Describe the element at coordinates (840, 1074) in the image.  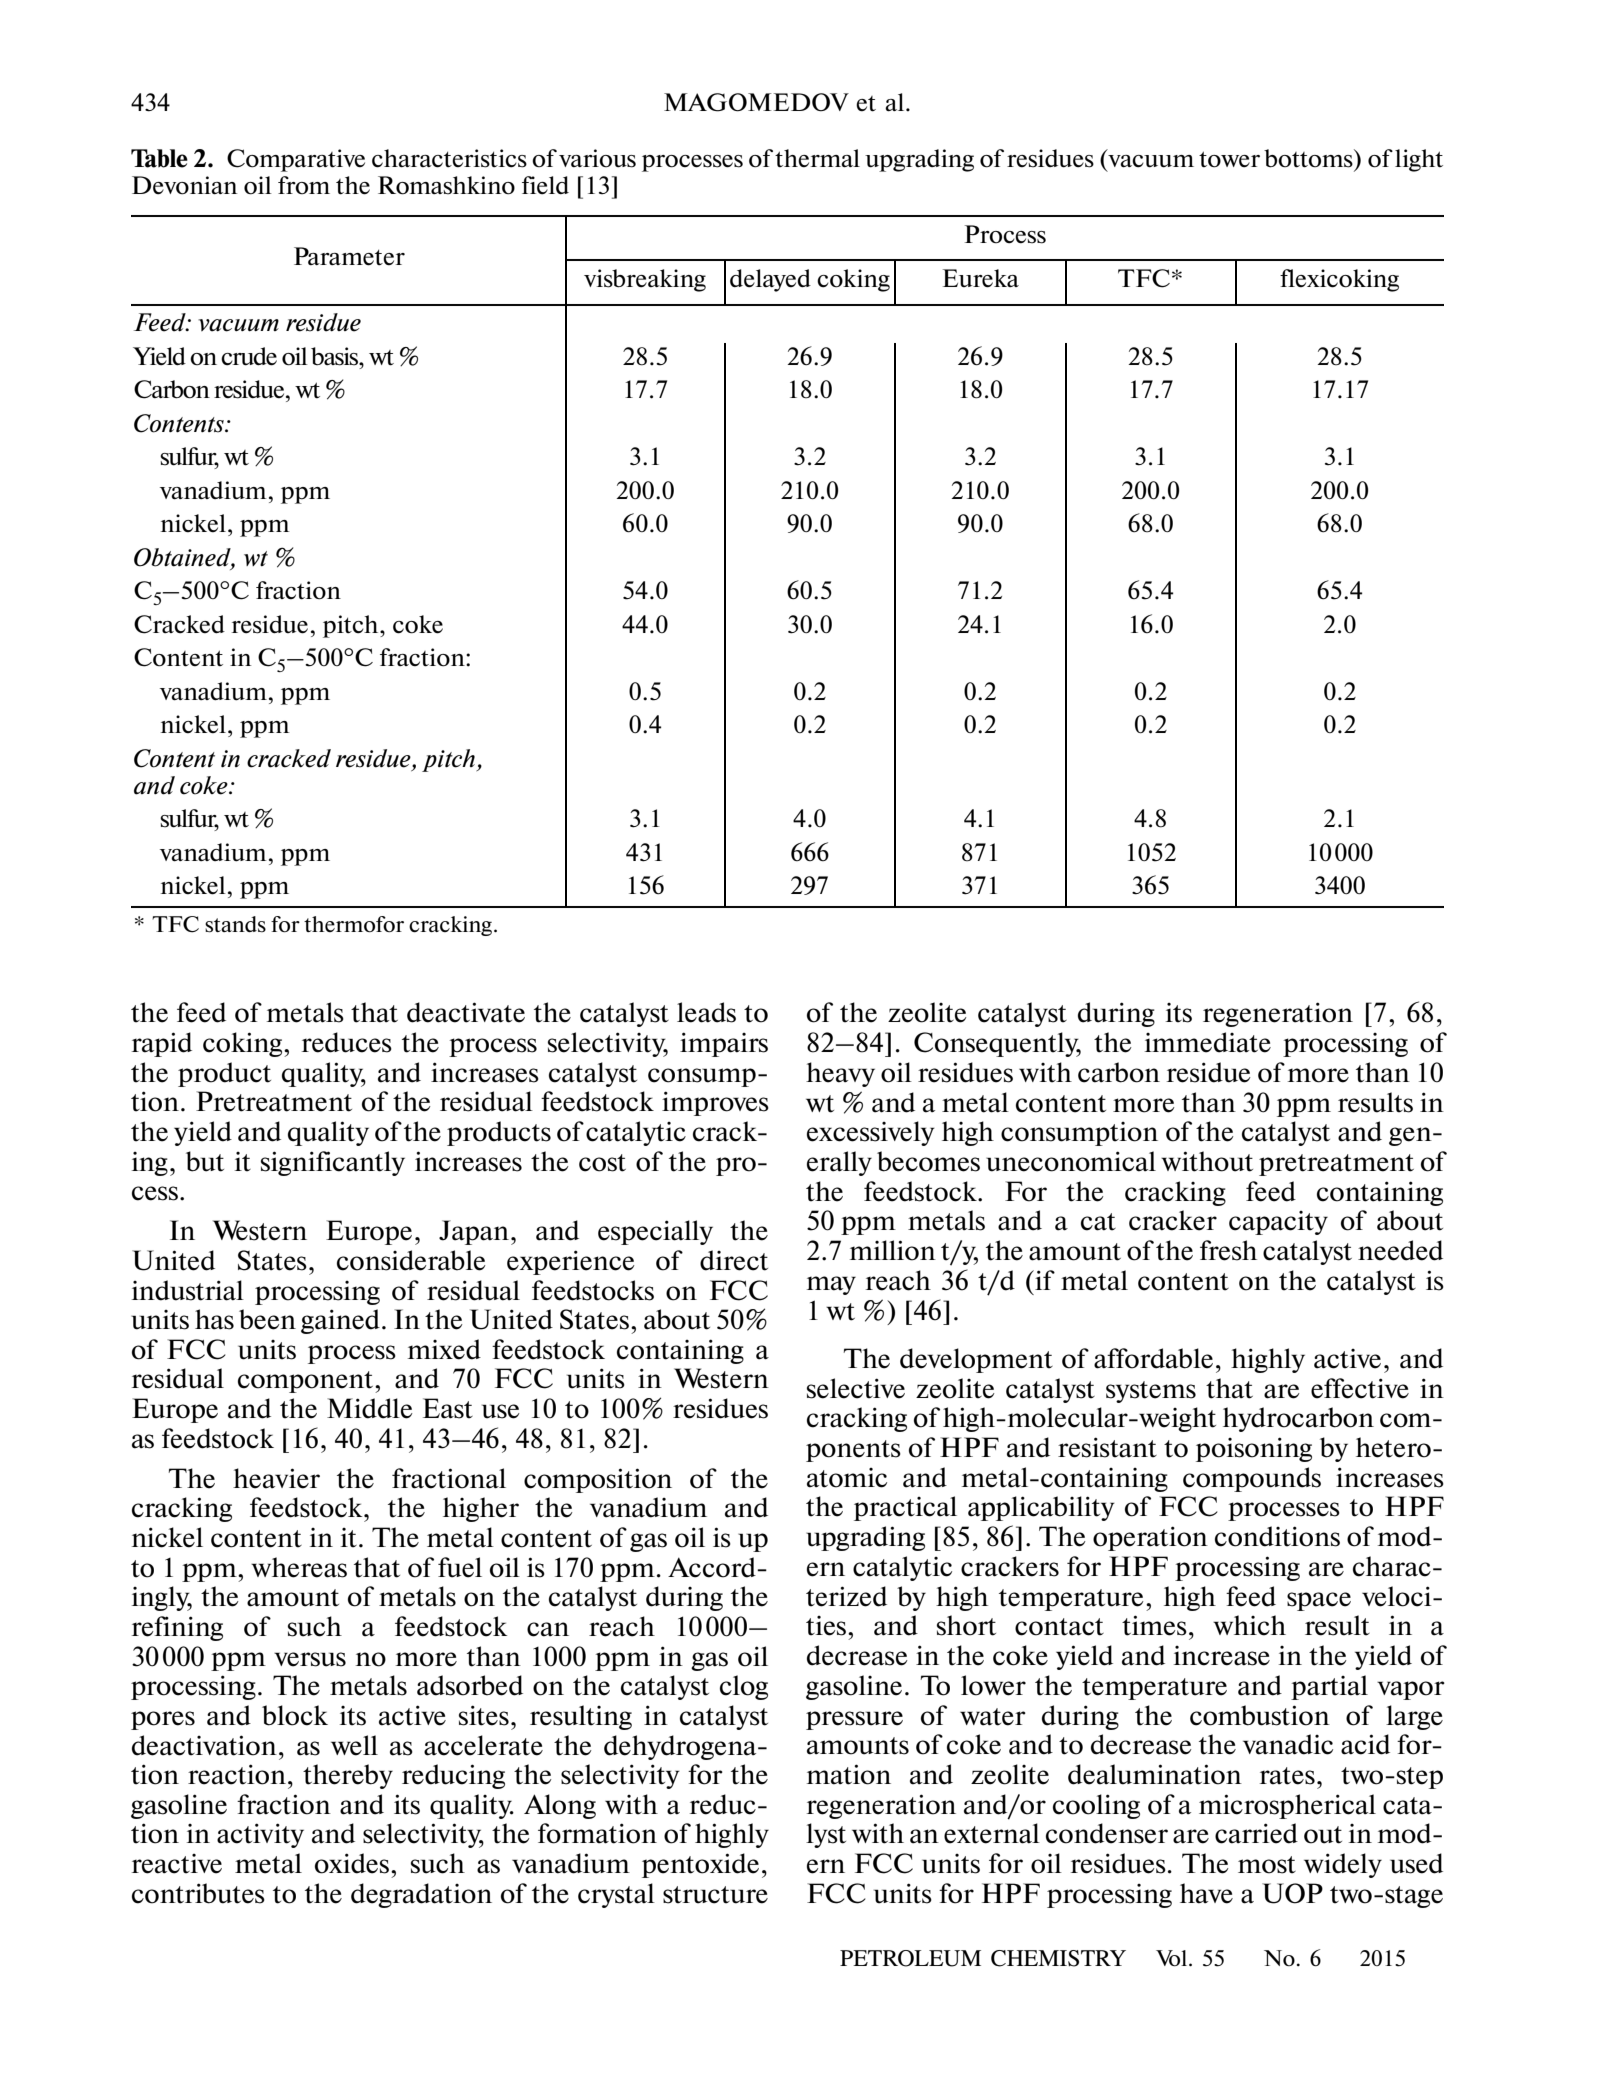
I see `heavy` at that location.
